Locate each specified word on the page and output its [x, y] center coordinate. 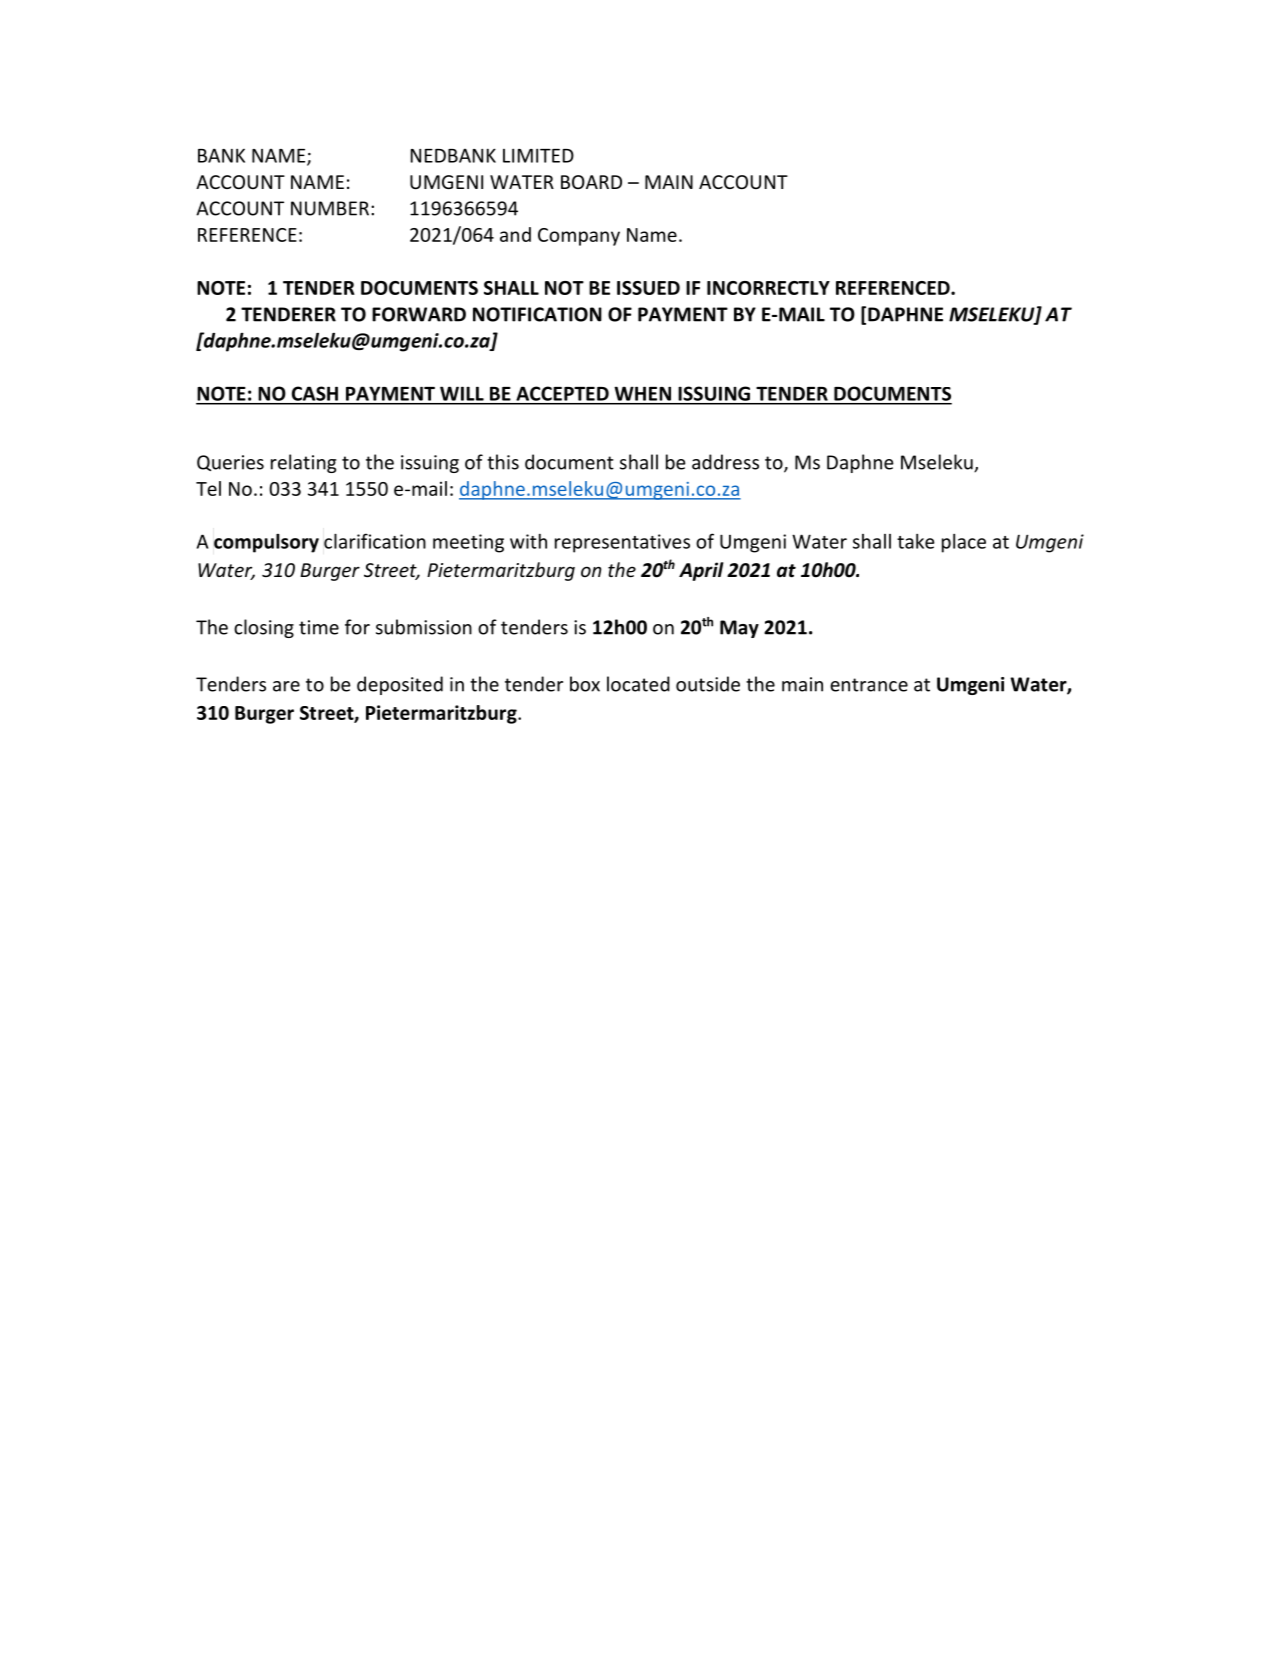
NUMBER [330, 208]
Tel [208, 488]
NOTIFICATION [537, 314]
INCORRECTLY [768, 288]
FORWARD [419, 314]
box [585, 684]
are [286, 686]
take [915, 541]
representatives [622, 543]
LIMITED [538, 155]
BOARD [591, 182]
